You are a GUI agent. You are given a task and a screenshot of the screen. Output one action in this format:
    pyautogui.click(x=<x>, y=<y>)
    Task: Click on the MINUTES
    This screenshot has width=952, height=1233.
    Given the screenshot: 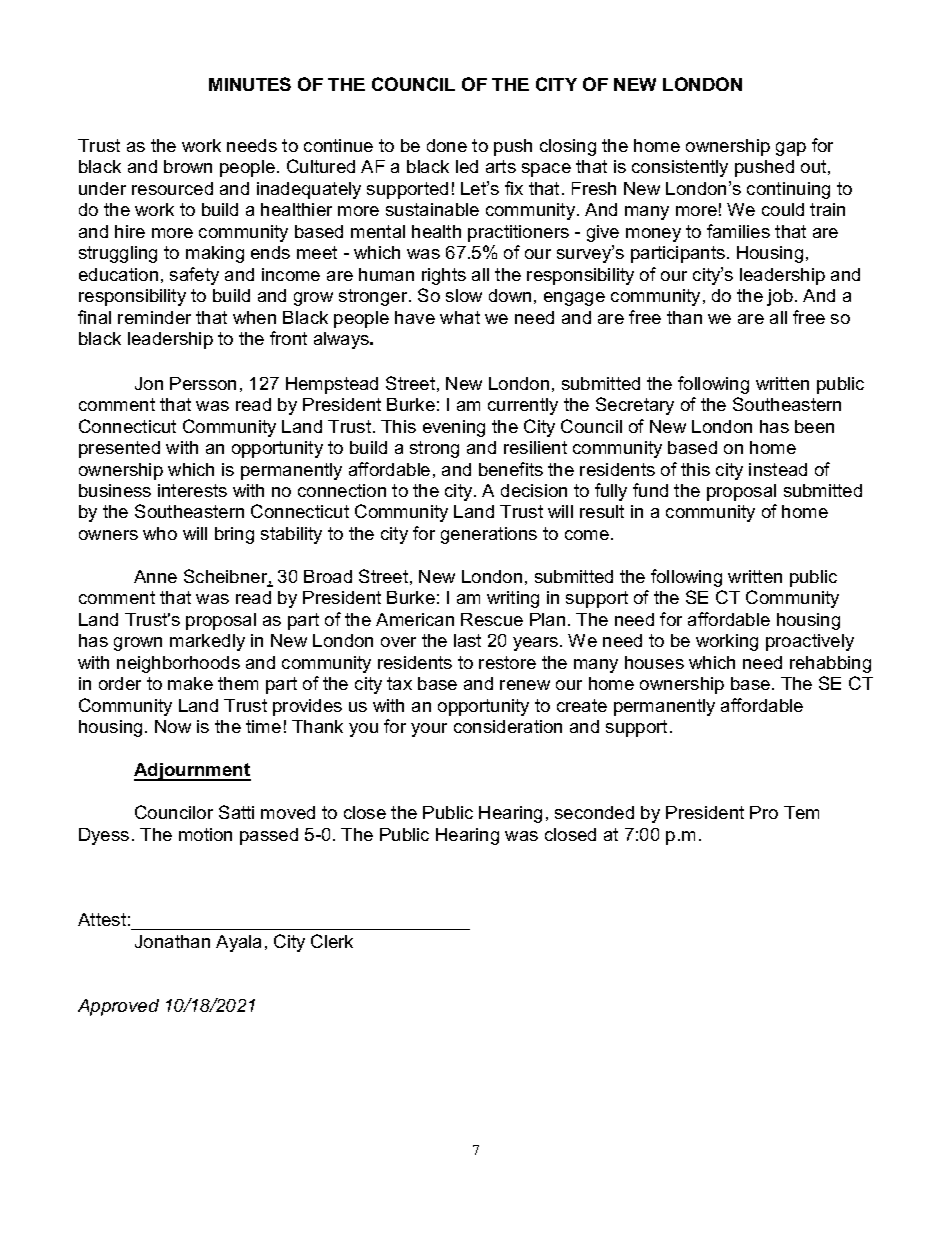 What is the action you would take?
    pyautogui.click(x=250, y=84)
